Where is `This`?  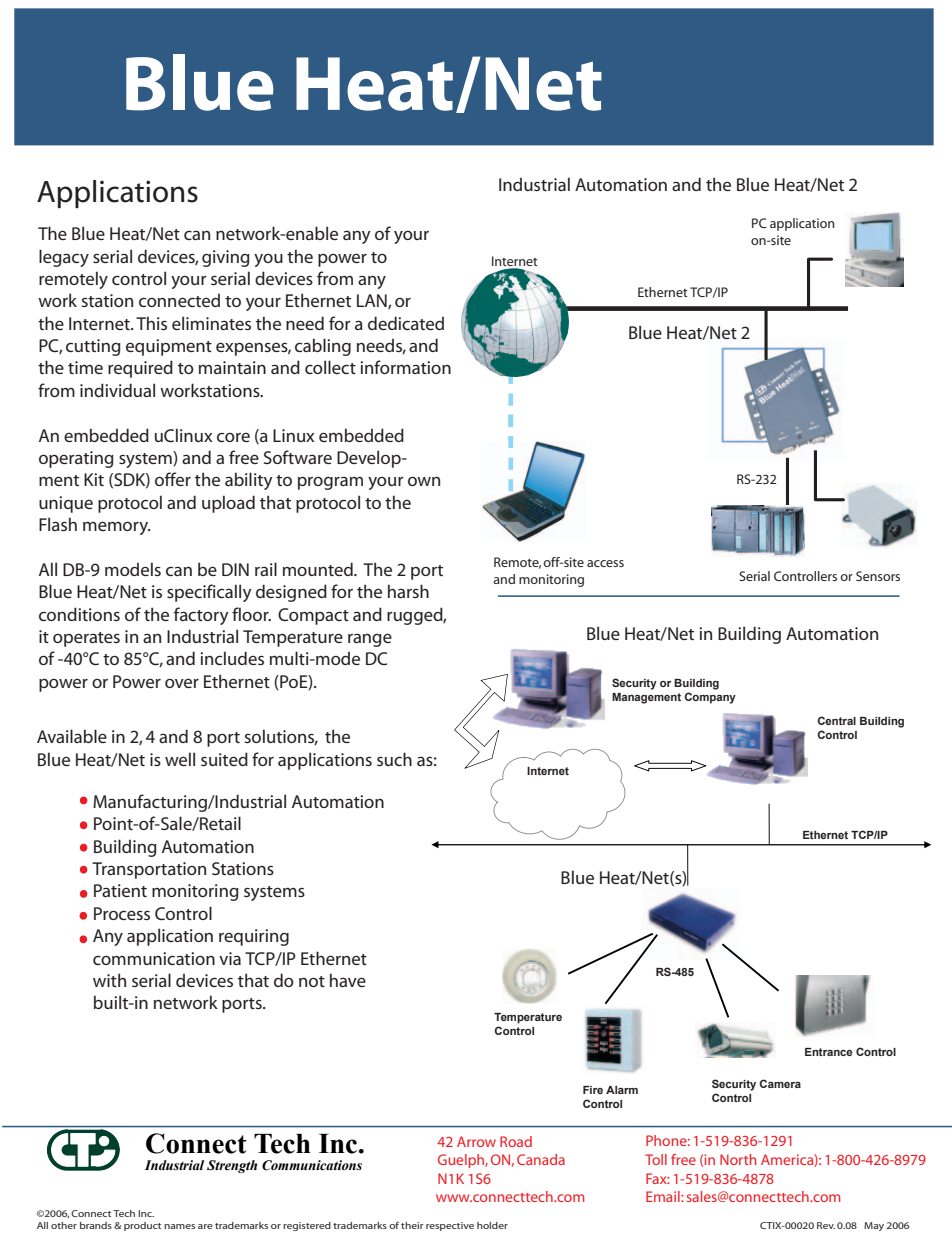
This is located at coordinates (151, 323).
